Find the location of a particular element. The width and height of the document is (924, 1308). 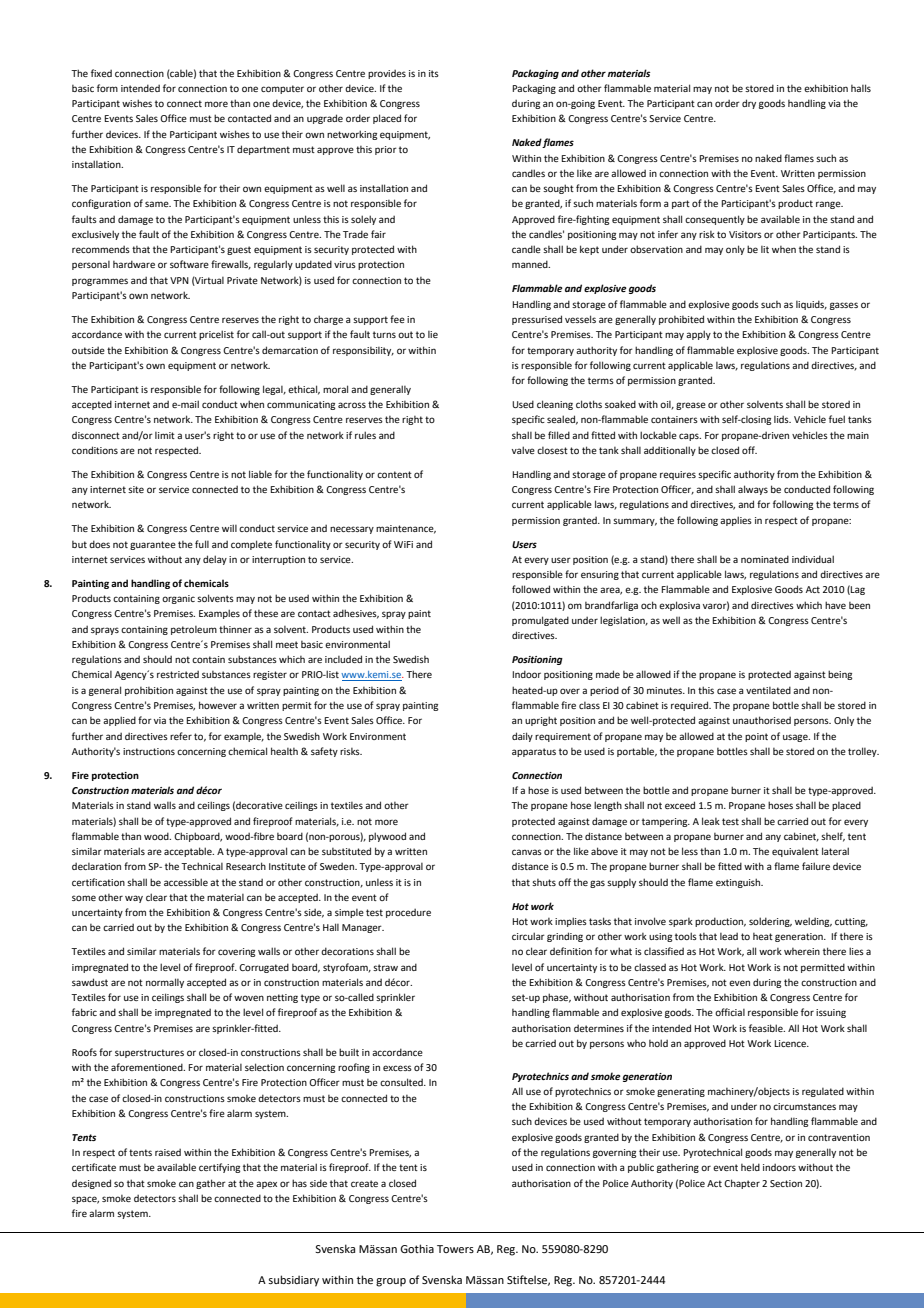

always is located at coordinates (753, 490).
